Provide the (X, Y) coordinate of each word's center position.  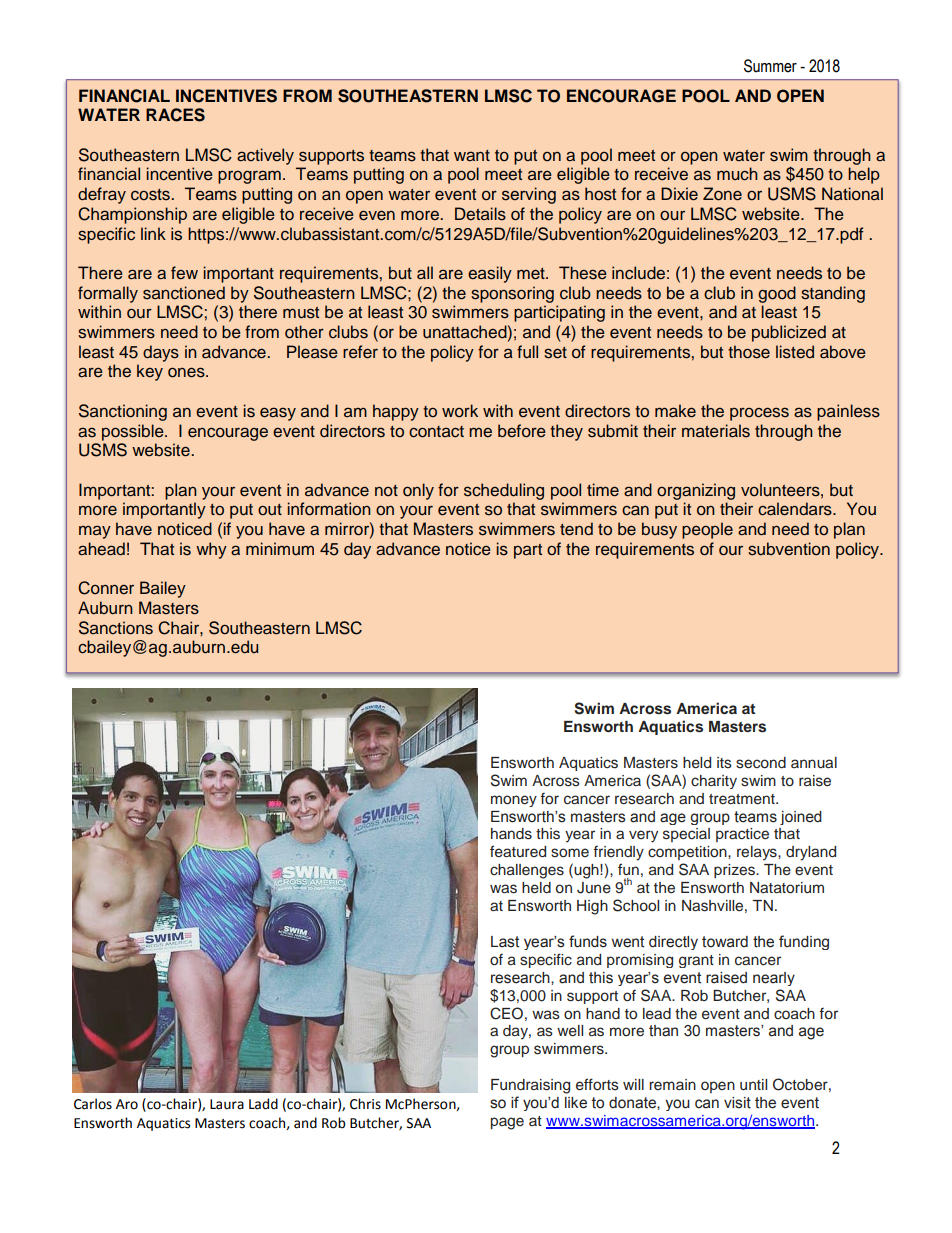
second (761, 763)
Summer (770, 66)
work (460, 411)
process (759, 414)
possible (134, 432)
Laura (227, 1104)
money (514, 801)
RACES (175, 115)
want (472, 155)
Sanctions (116, 628)
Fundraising (530, 1086)
